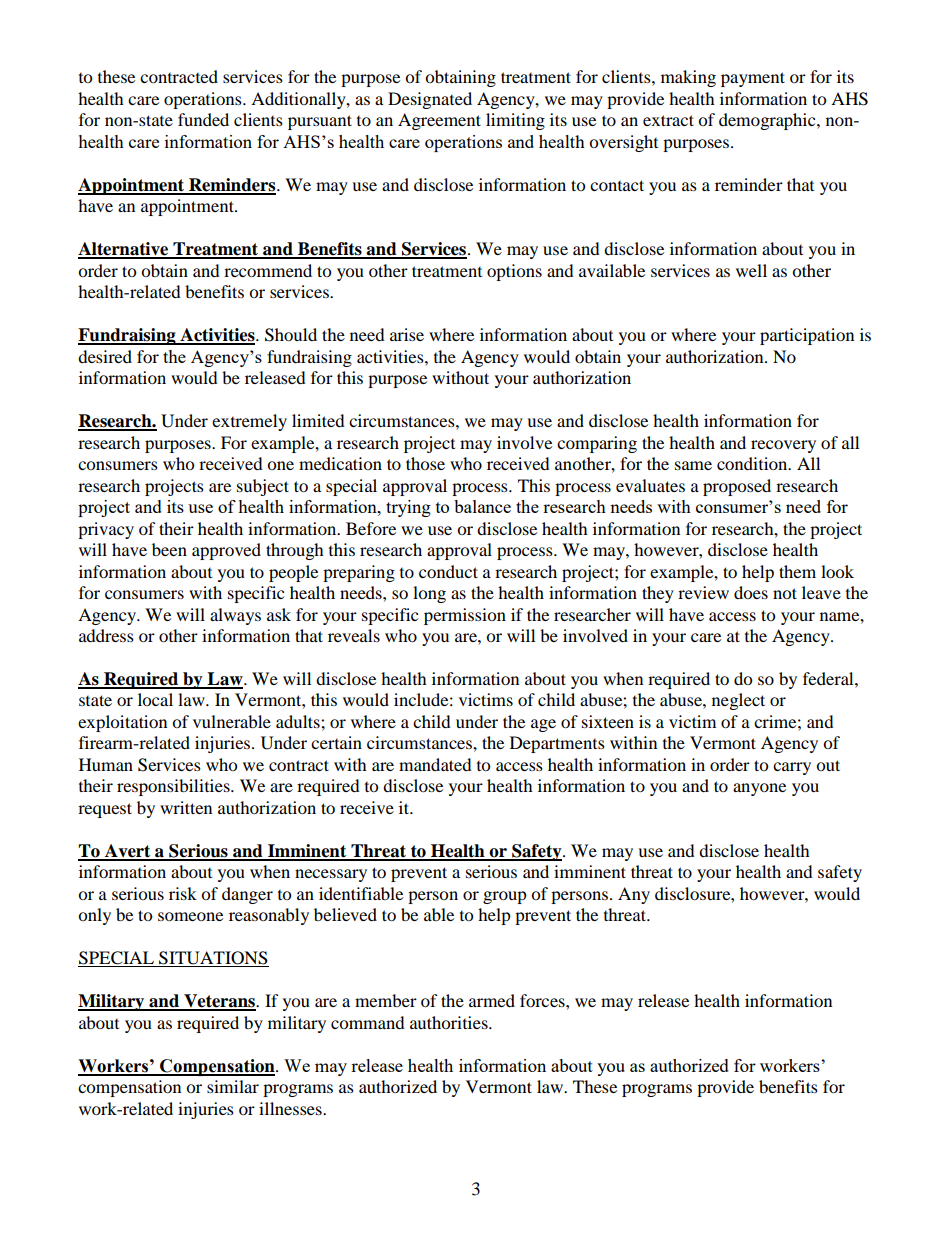  Describe the element at coordinates (543, 1000) in the page. I see `forces` at that location.
